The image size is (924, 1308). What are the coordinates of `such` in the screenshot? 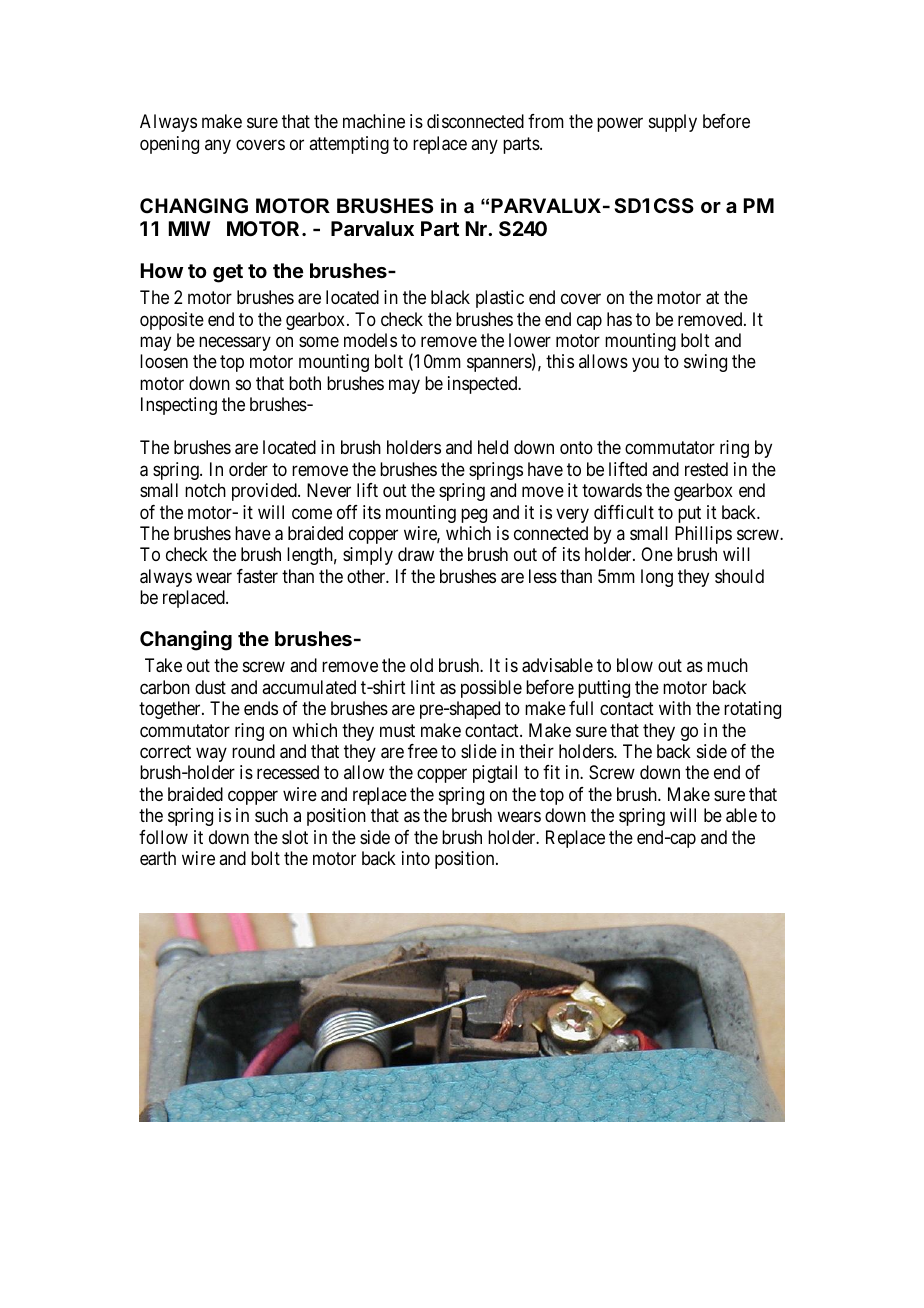 It's located at (271, 815).
